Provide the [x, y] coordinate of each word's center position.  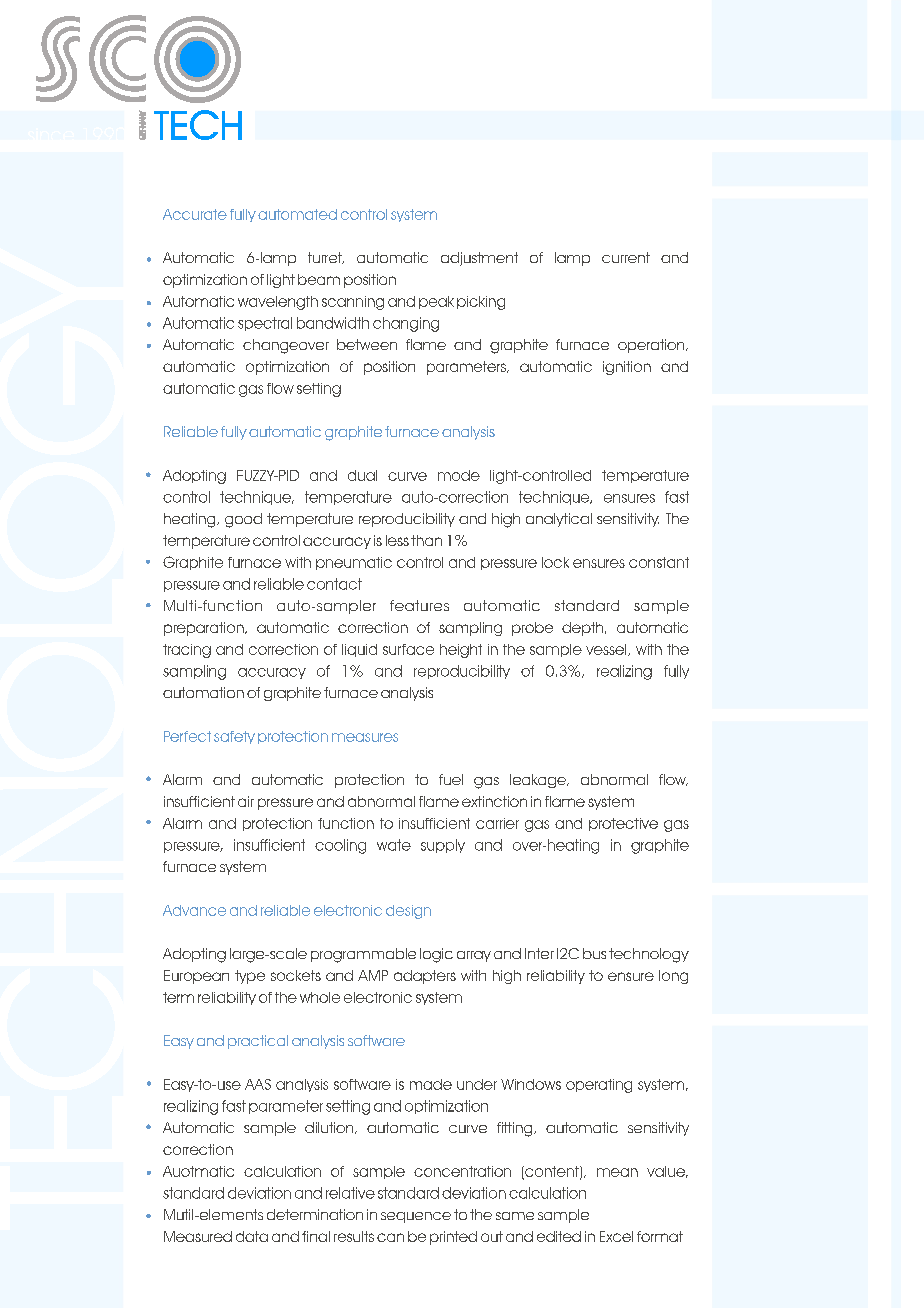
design [408, 912]
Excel [616, 1236]
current [626, 257]
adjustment [479, 259]
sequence [416, 1217]
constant [659, 562]
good [243, 520]
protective [623, 824]
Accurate [195, 214]
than [426, 540]
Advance [194, 910]
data [252, 1236]
